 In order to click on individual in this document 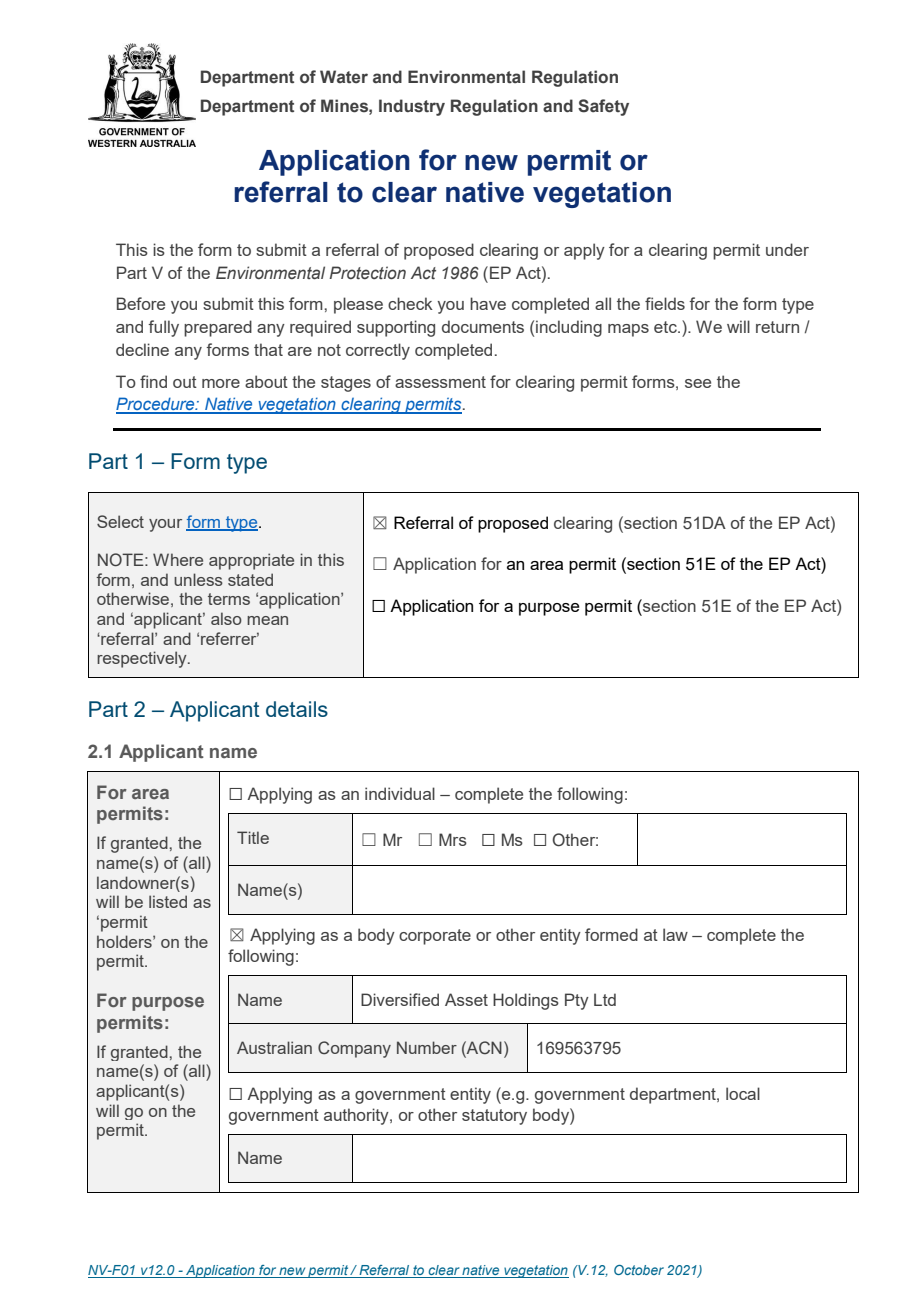, I will do `click(400, 793)`.
